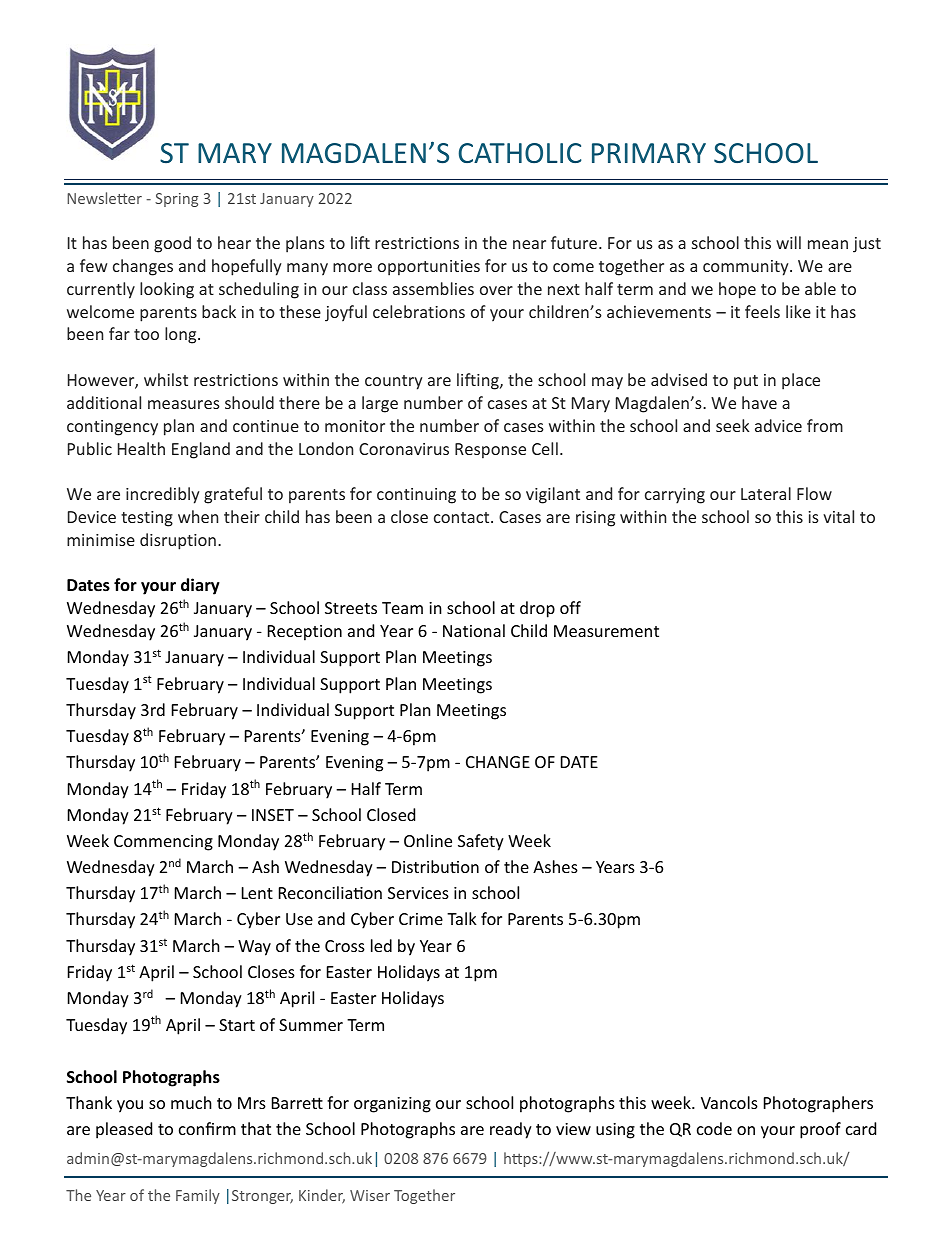 The image size is (952, 1233). What do you see at coordinates (463, 517) in the screenshot?
I see `contact` at bounding box center [463, 517].
